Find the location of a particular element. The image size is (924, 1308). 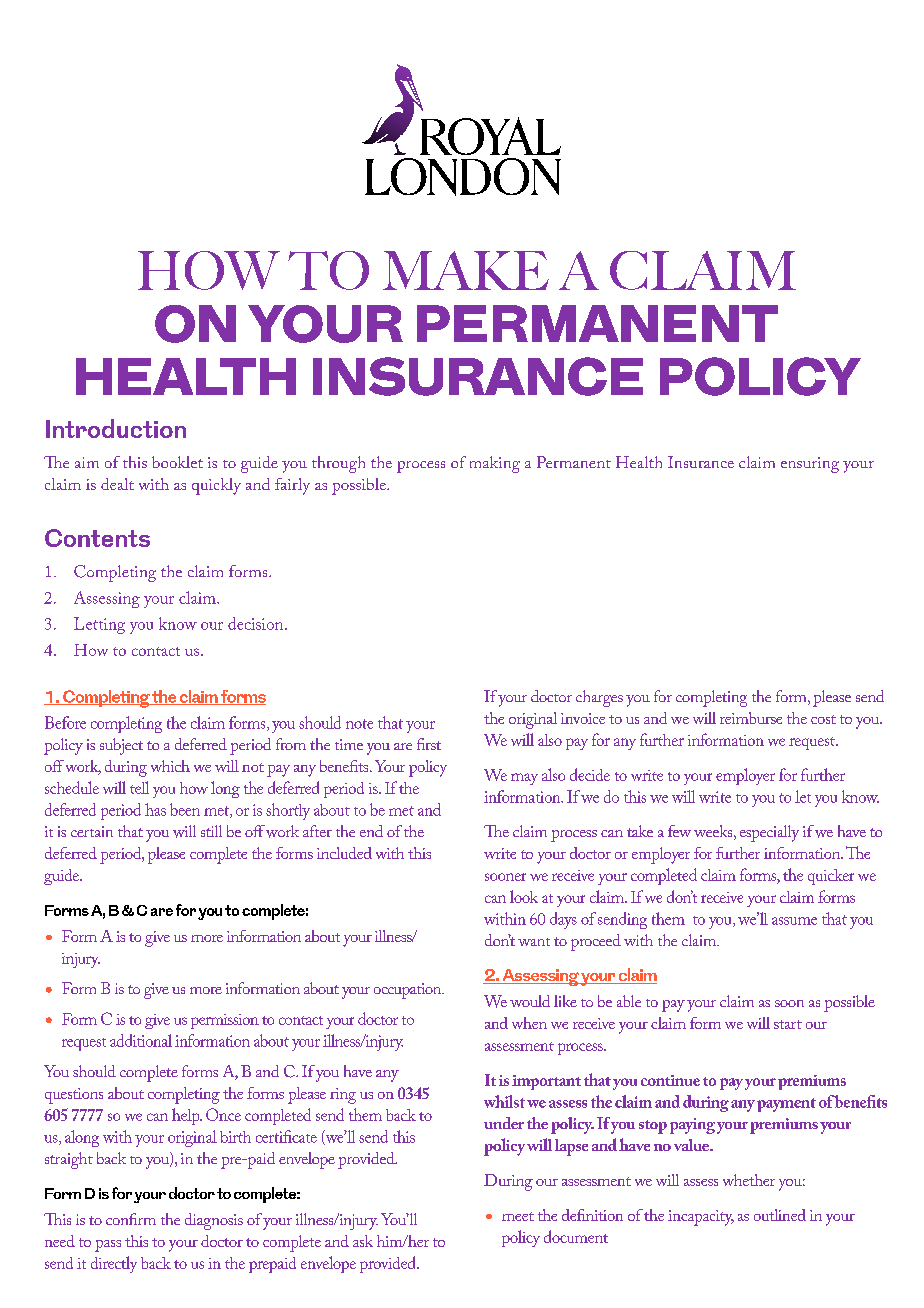

confirm is located at coordinates (131, 1219).
